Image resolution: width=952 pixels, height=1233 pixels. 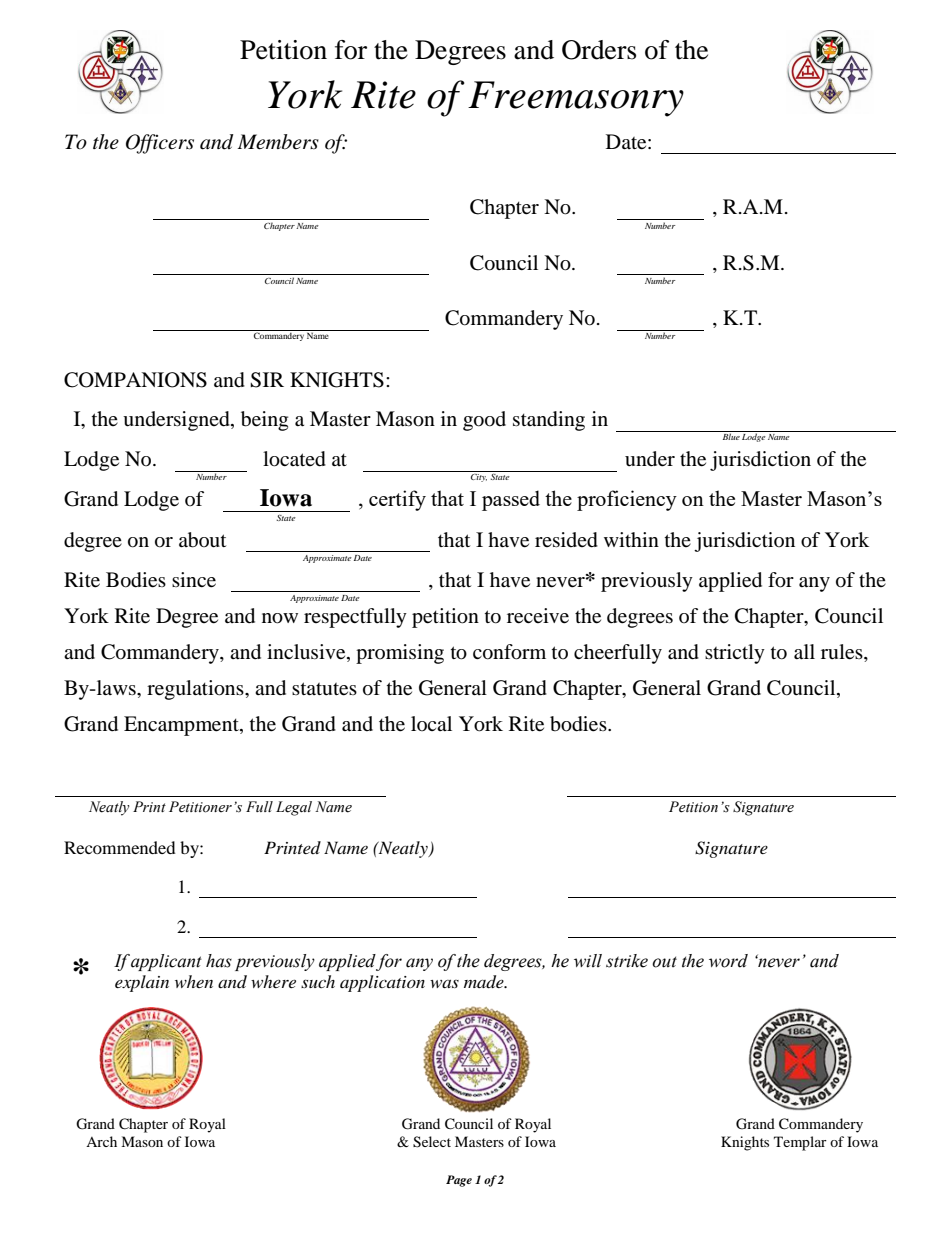 What do you see at coordinates (599, 50) in the screenshot?
I see `Orders` at bounding box center [599, 50].
